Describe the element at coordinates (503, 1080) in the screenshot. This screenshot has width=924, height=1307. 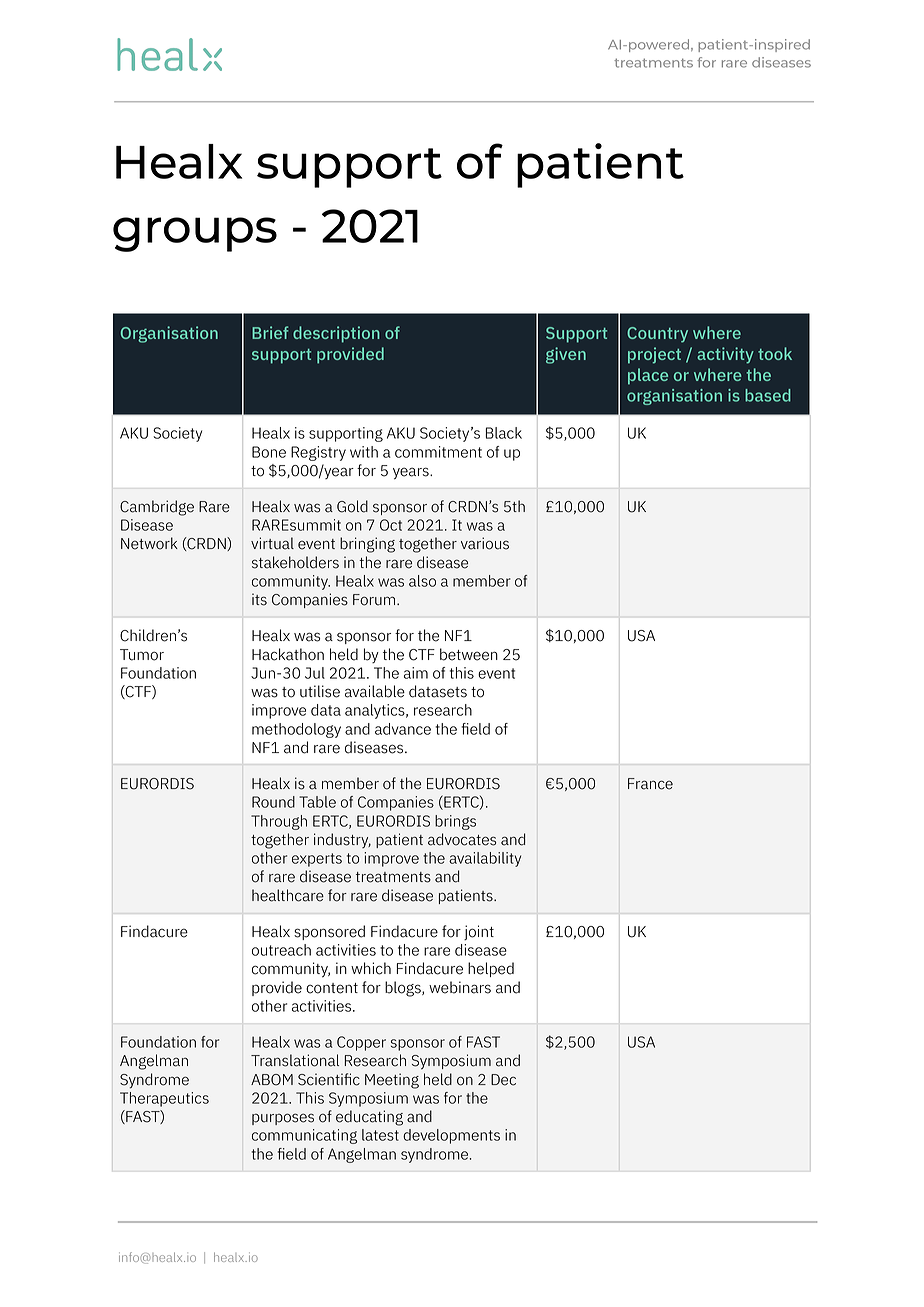
I see `Dec` at that location.
